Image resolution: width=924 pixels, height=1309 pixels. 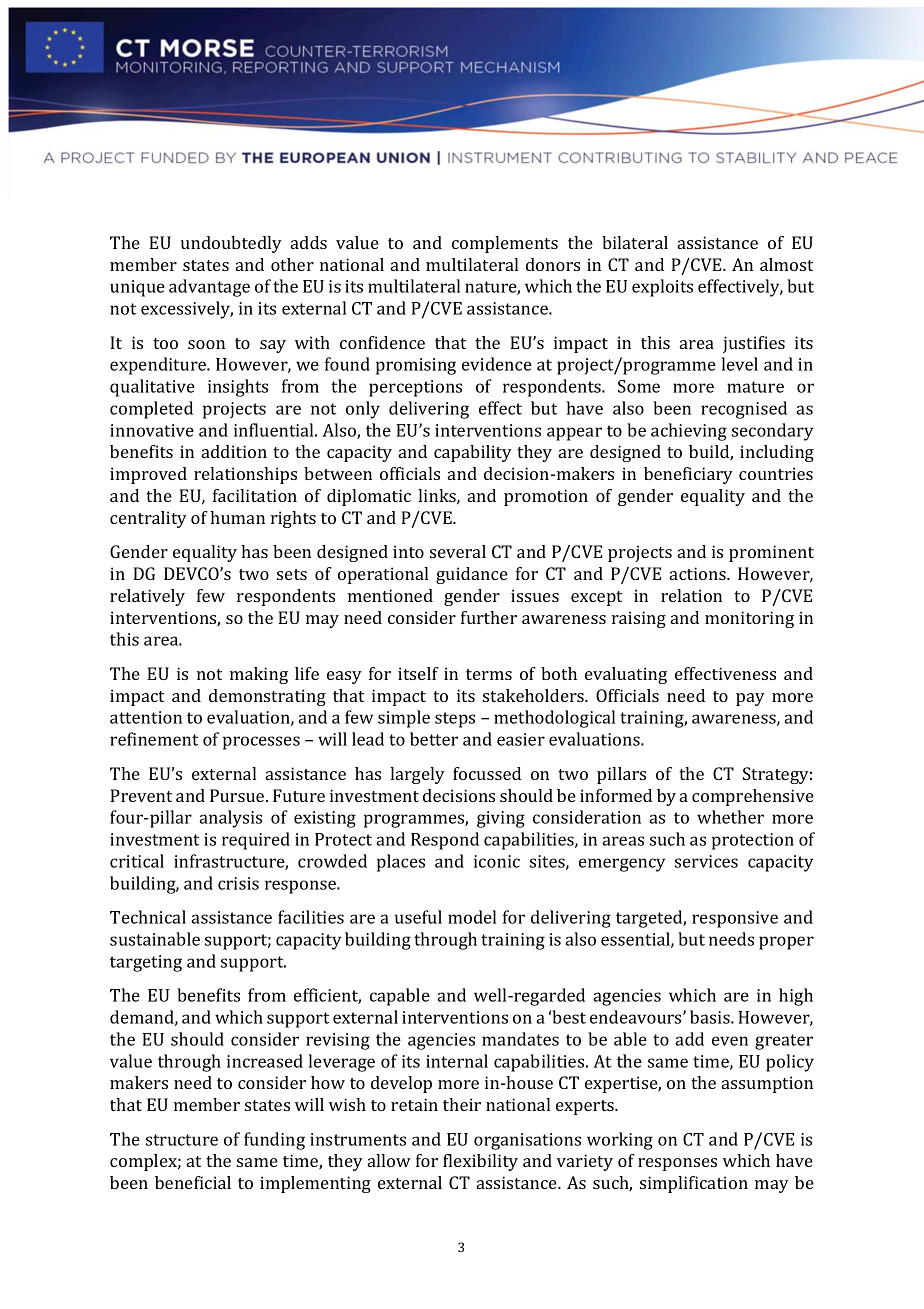 What do you see at coordinates (472, 917) in the image?
I see `model` at bounding box center [472, 917].
